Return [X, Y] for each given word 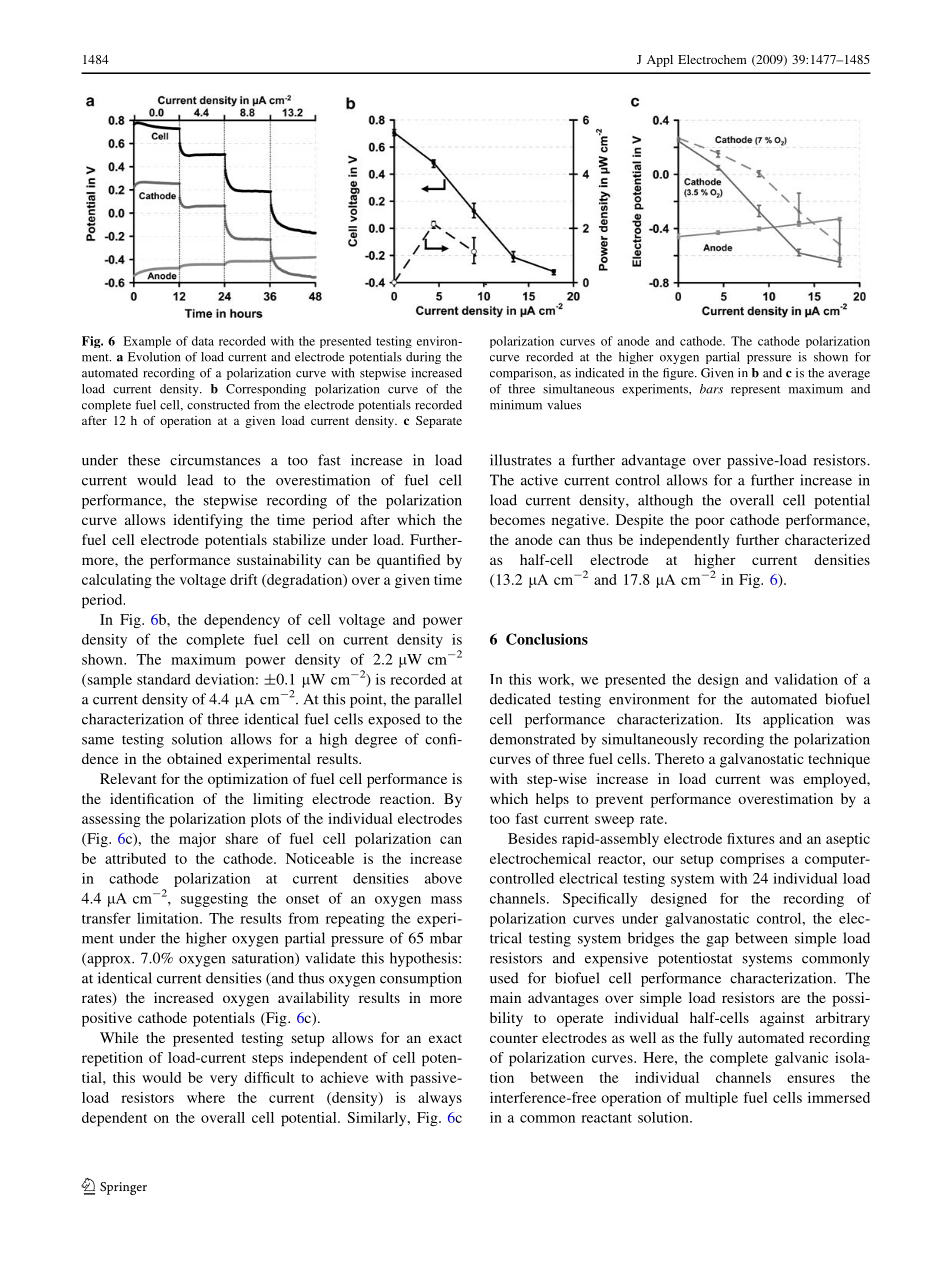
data [203, 341]
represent [755, 391]
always [440, 1099]
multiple [711, 1099]
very [224, 1080]
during [423, 358]
